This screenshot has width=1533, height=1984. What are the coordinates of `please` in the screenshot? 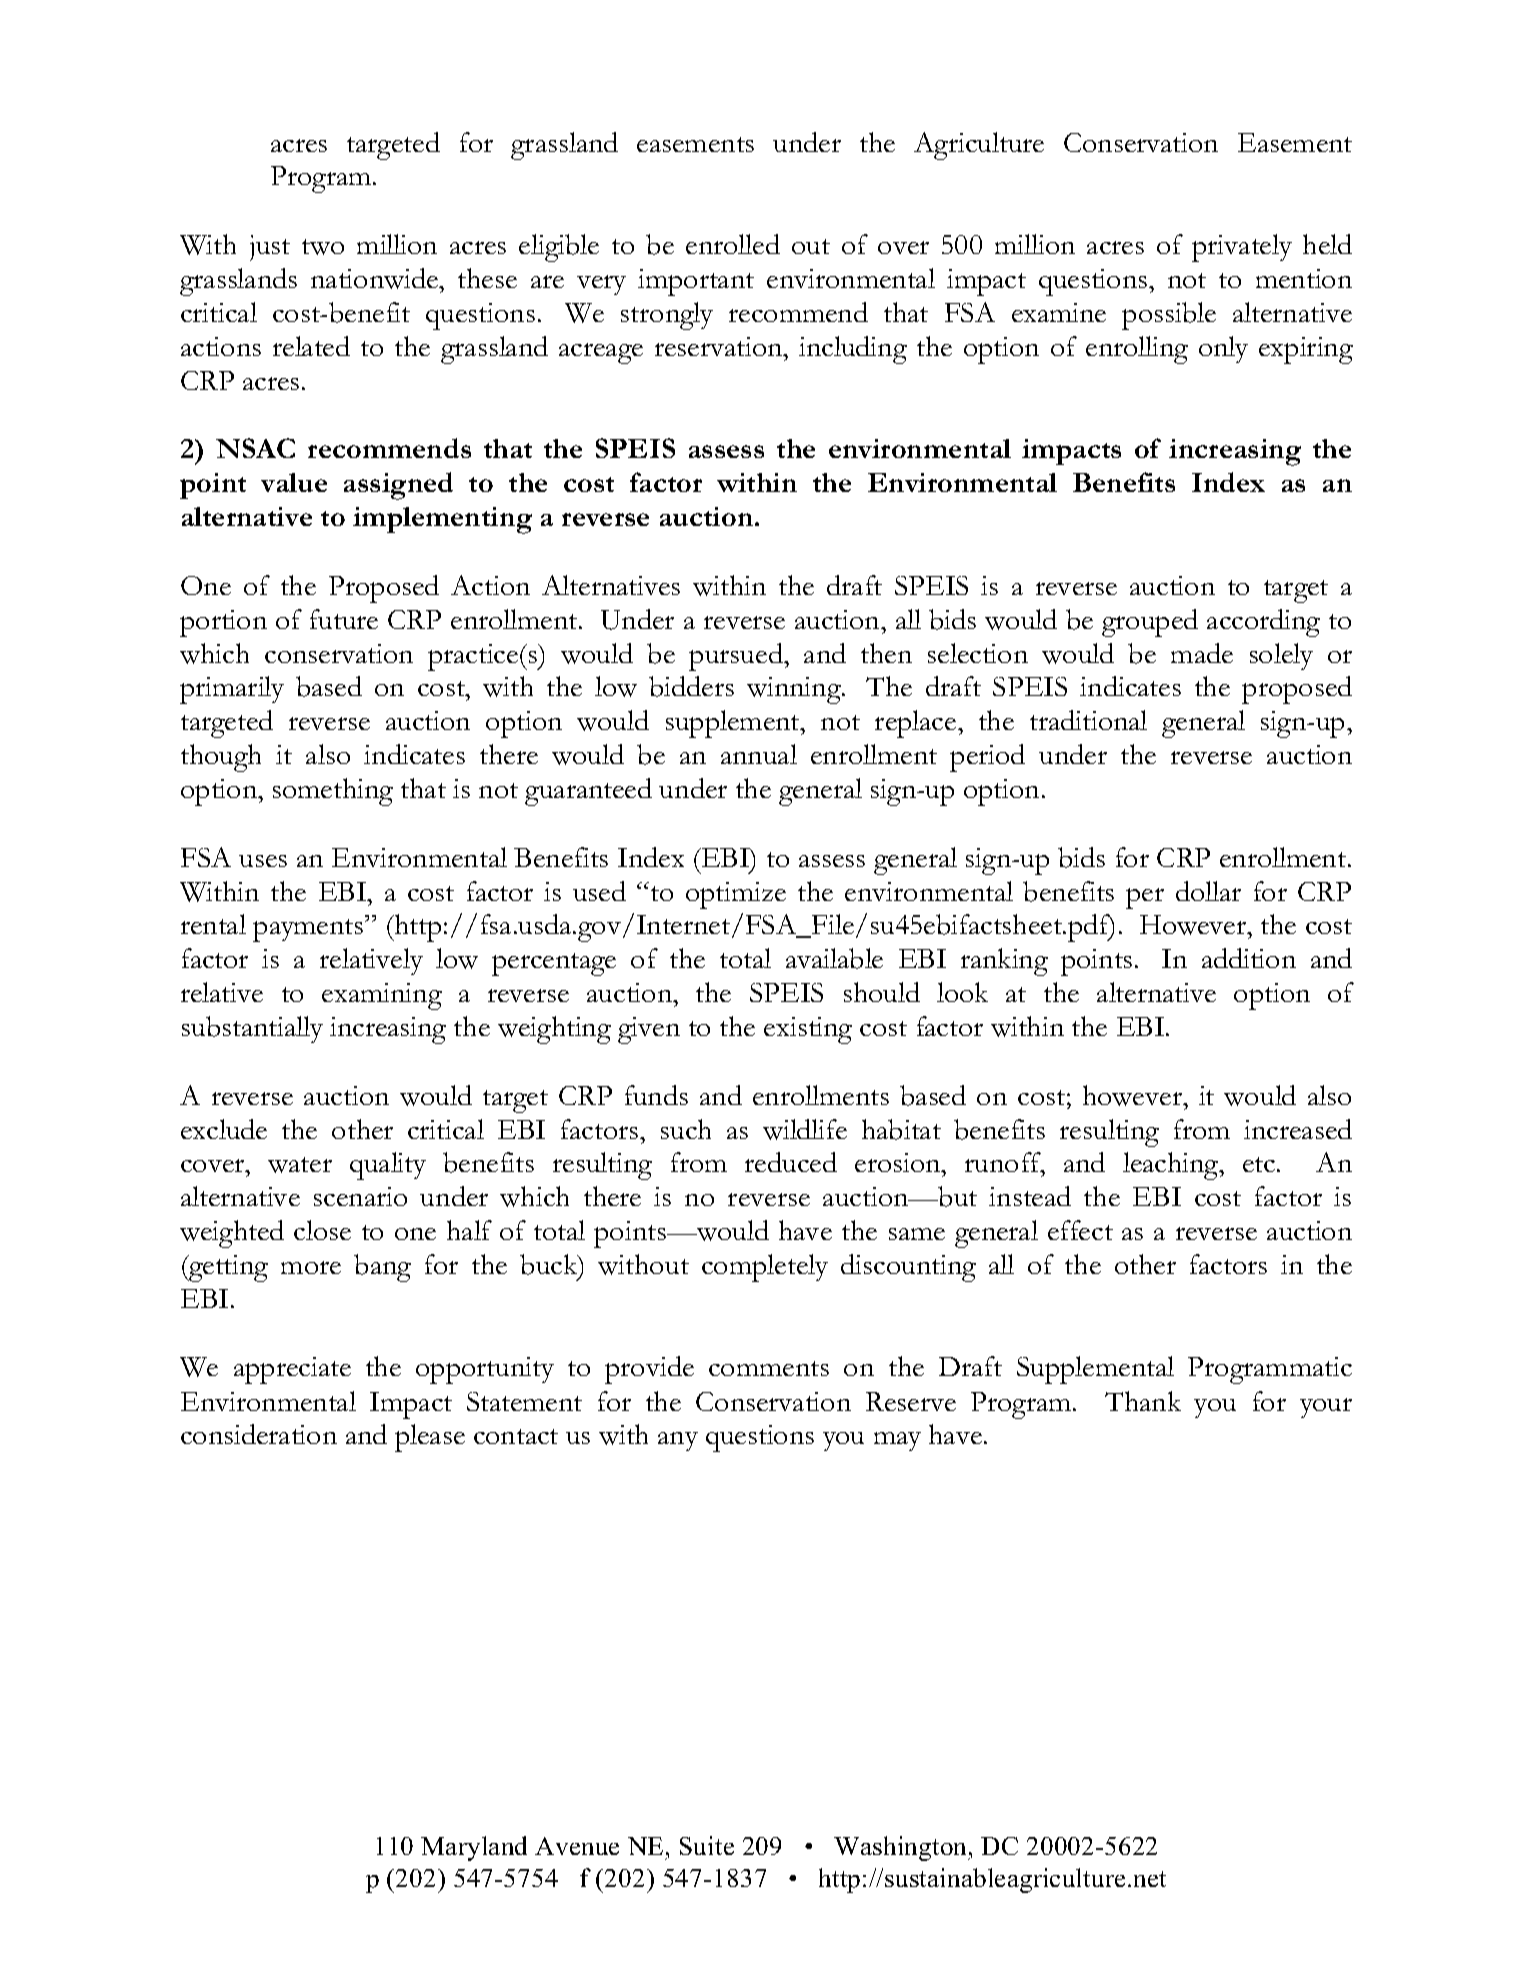 It's located at (430, 1438).
